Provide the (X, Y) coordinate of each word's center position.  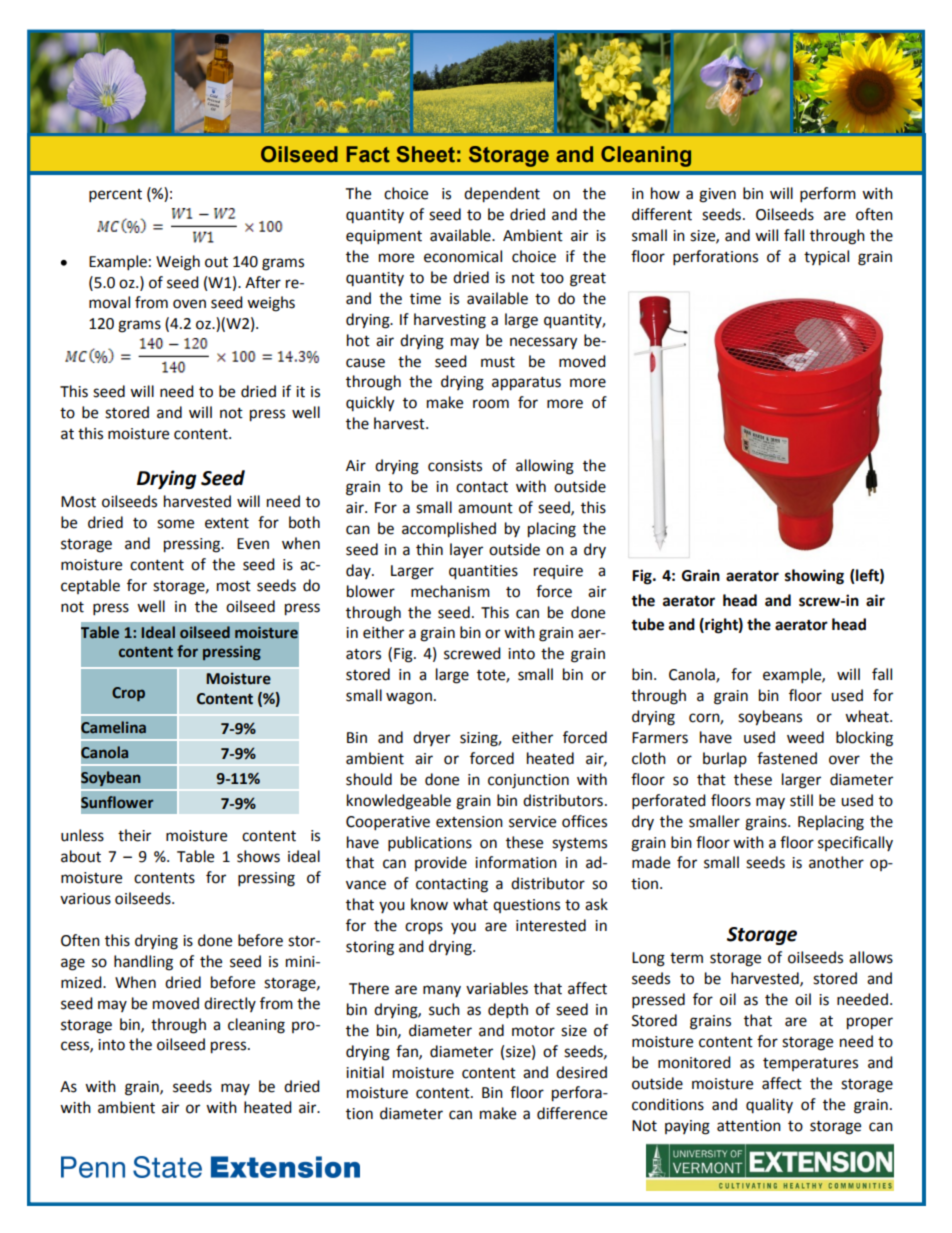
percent (115, 196)
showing (814, 577)
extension (469, 822)
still (801, 800)
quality (769, 1105)
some (175, 524)
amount (485, 508)
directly (230, 1004)
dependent (502, 195)
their (134, 835)
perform (828, 195)
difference (572, 1113)
